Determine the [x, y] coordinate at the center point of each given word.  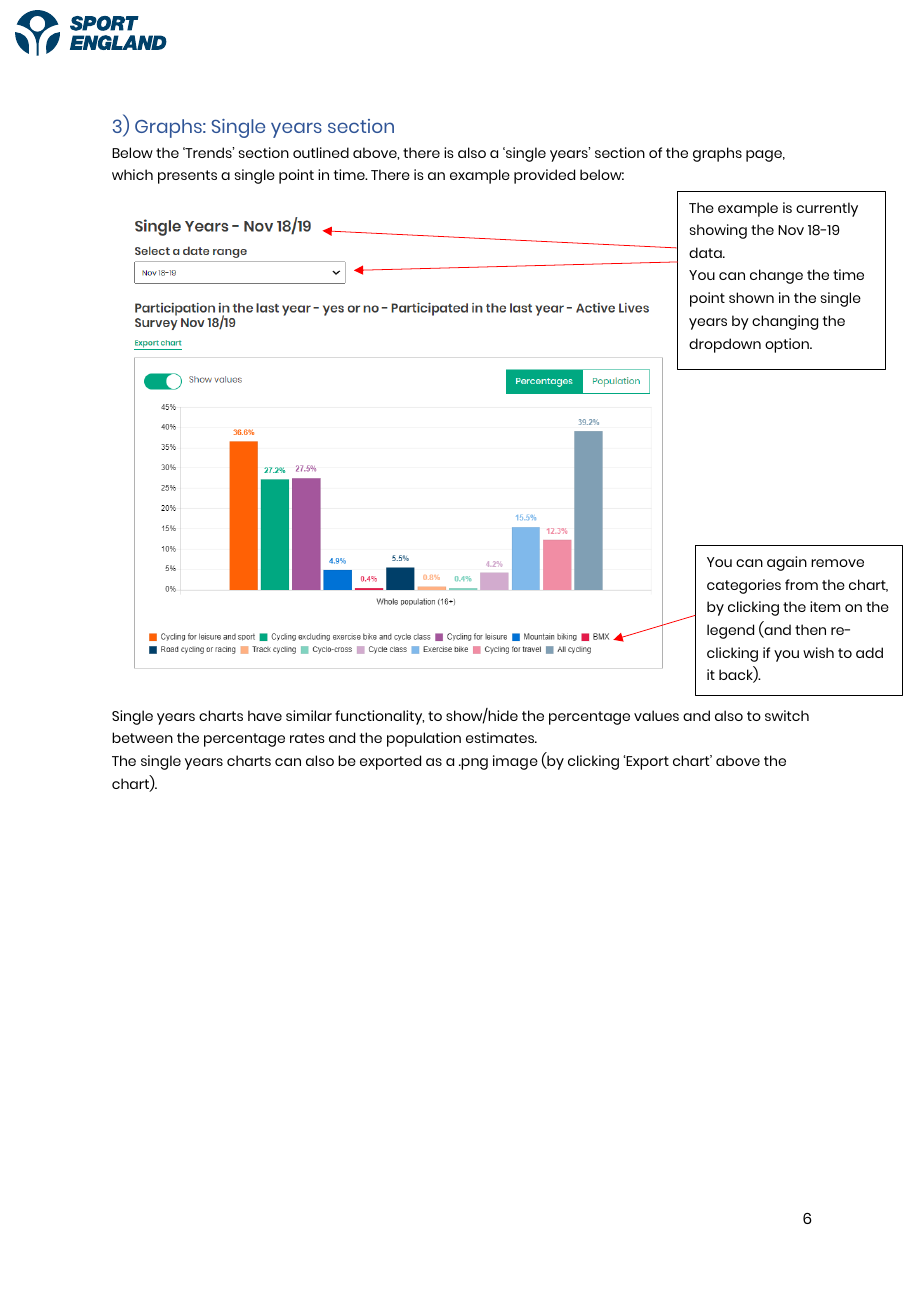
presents [187, 177]
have [265, 715]
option [788, 345]
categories [744, 586]
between [142, 737]
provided [544, 176]
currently [827, 209]
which [132, 174]
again [787, 563]
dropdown [725, 345]
